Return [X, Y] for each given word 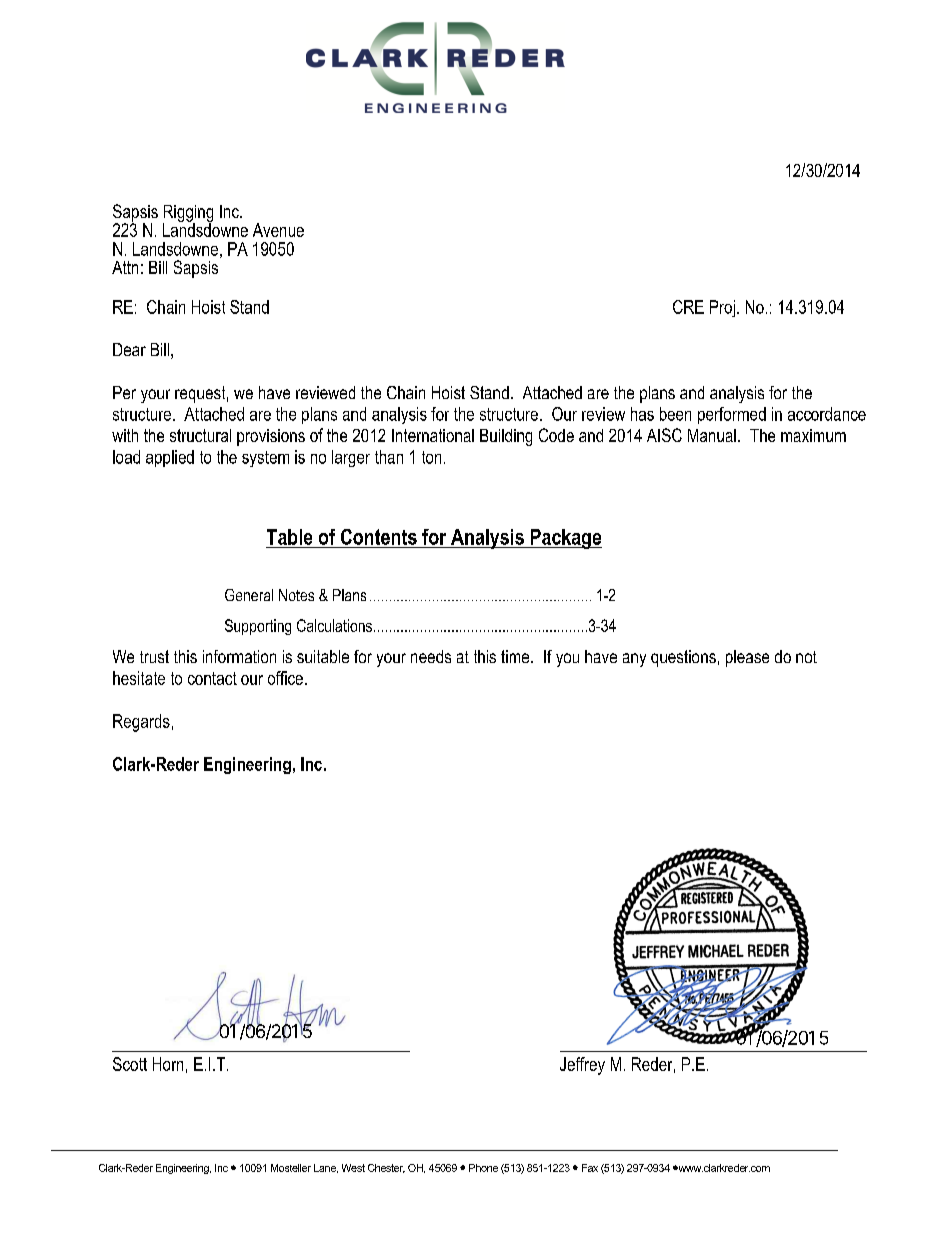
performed [732, 415]
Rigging [188, 214]
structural [200, 435]
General [249, 595]
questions [683, 658]
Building [506, 437]
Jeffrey [582, 1066]
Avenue [278, 230]
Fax [590, 1168]
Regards [141, 723]
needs [431, 656]
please [747, 658]
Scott [130, 1064]
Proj [722, 308]
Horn [168, 1064]
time [516, 656]
